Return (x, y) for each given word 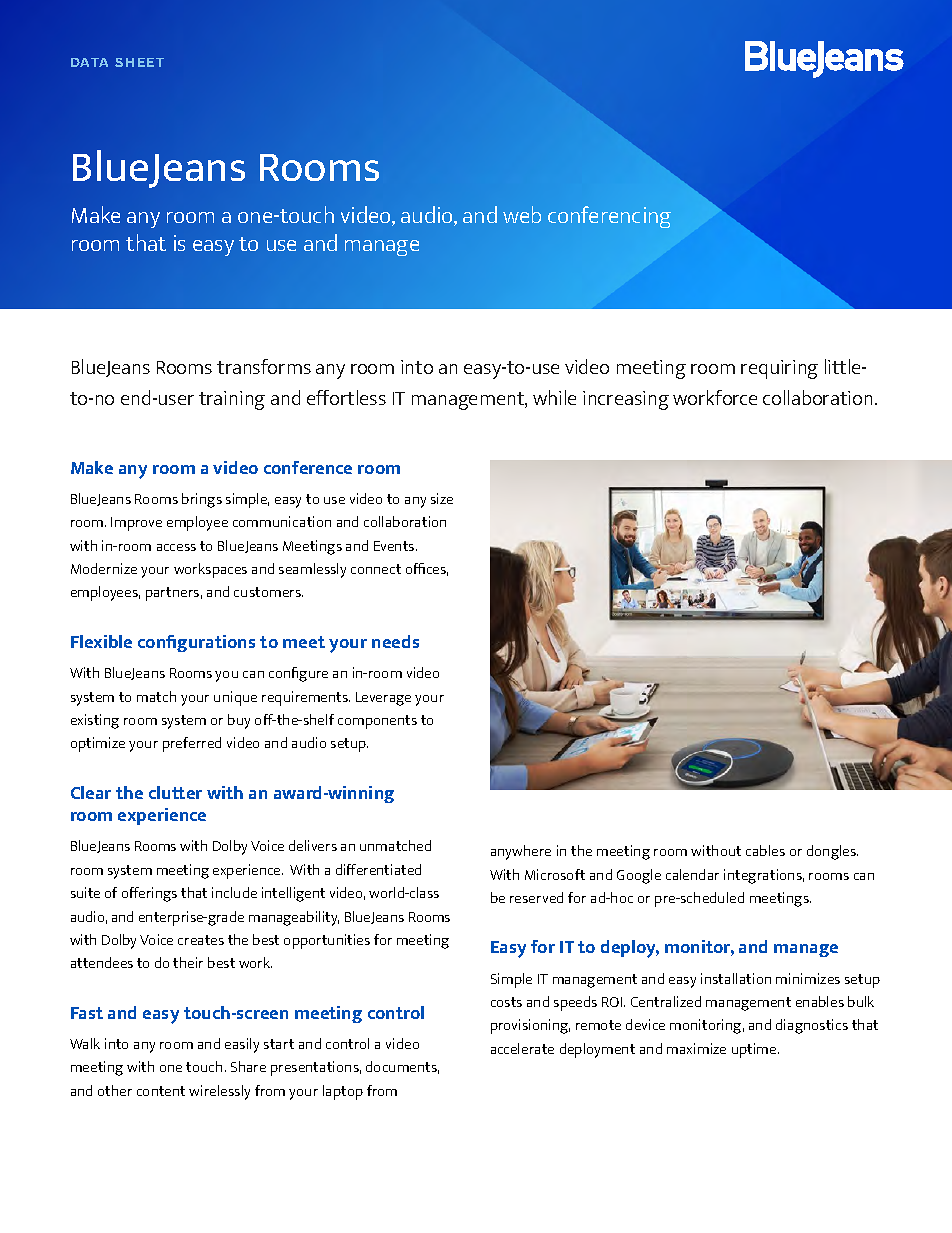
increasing (626, 400)
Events (395, 546)
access (176, 547)
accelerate (522, 1048)
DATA (89, 62)
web (522, 214)
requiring (779, 369)
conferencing (609, 217)
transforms (264, 366)
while (554, 397)
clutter (175, 792)
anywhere (521, 852)
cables (765, 850)
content (161, 1091)
